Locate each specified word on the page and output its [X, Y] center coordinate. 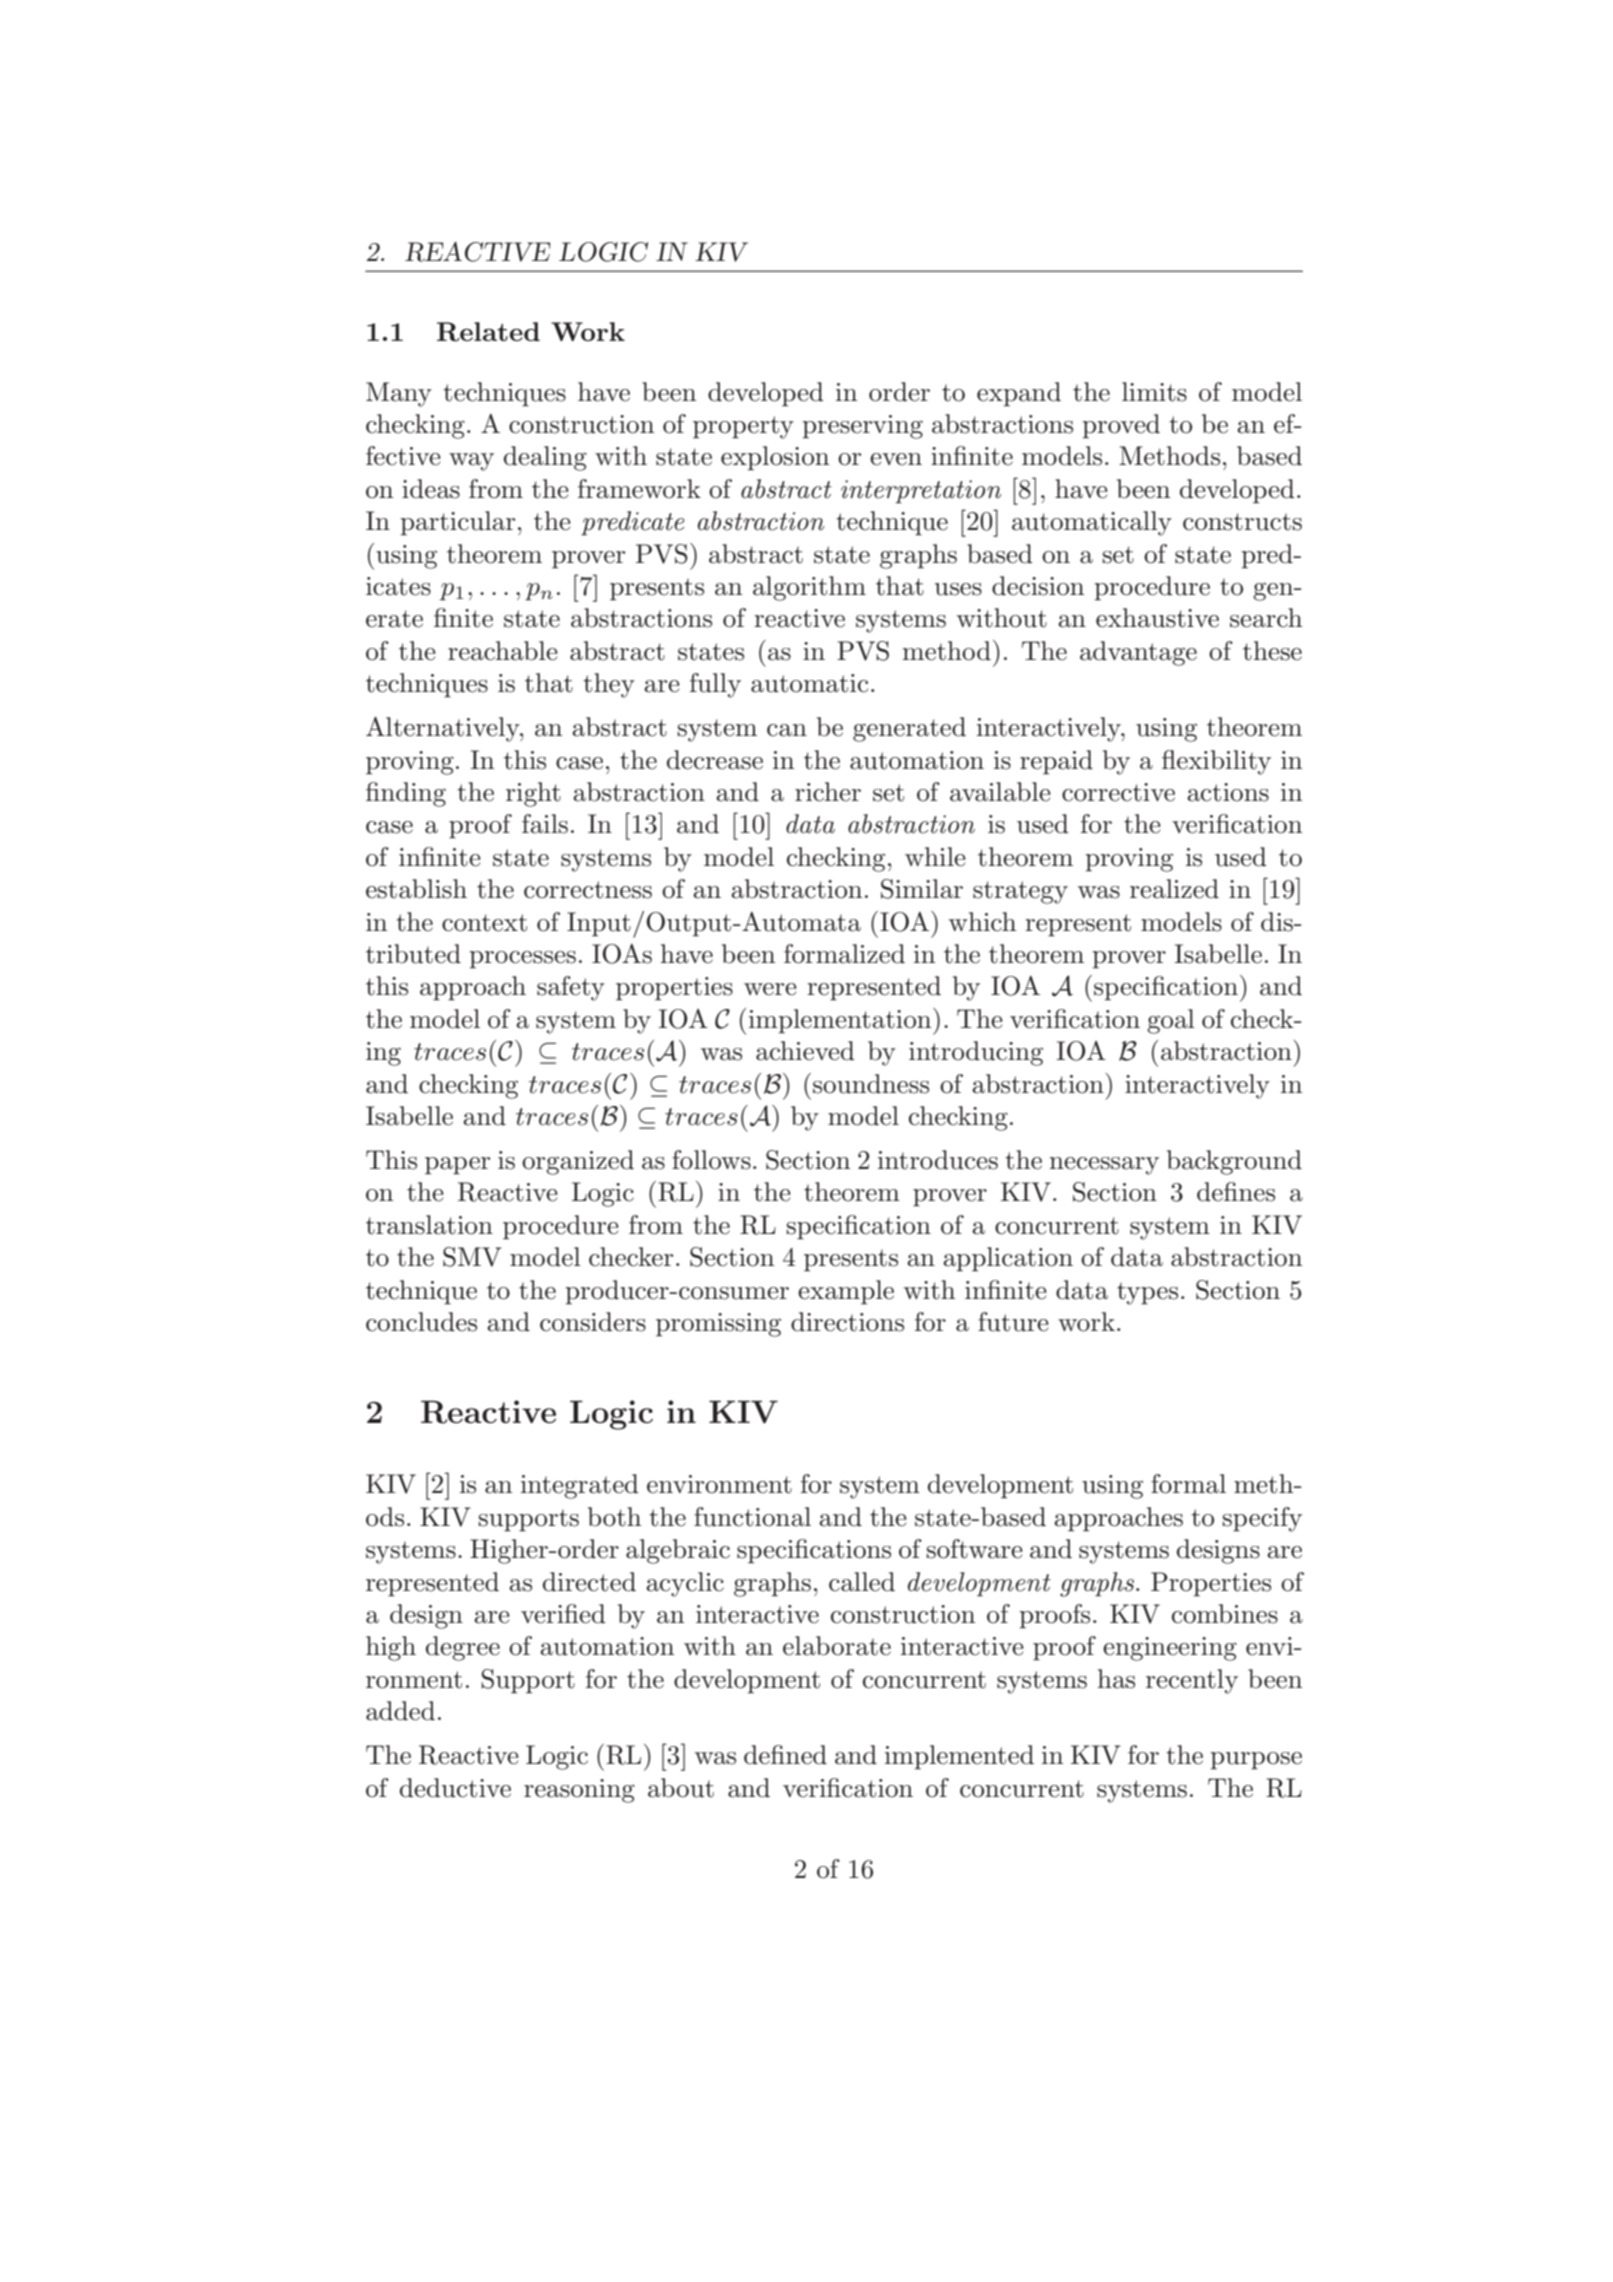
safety [571, 988]
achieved [805, 1051]
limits [1154, 392]
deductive [455, 1788]
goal [1171, 1021]
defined [785, 1755]
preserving [863, 427]
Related [488, 332]
